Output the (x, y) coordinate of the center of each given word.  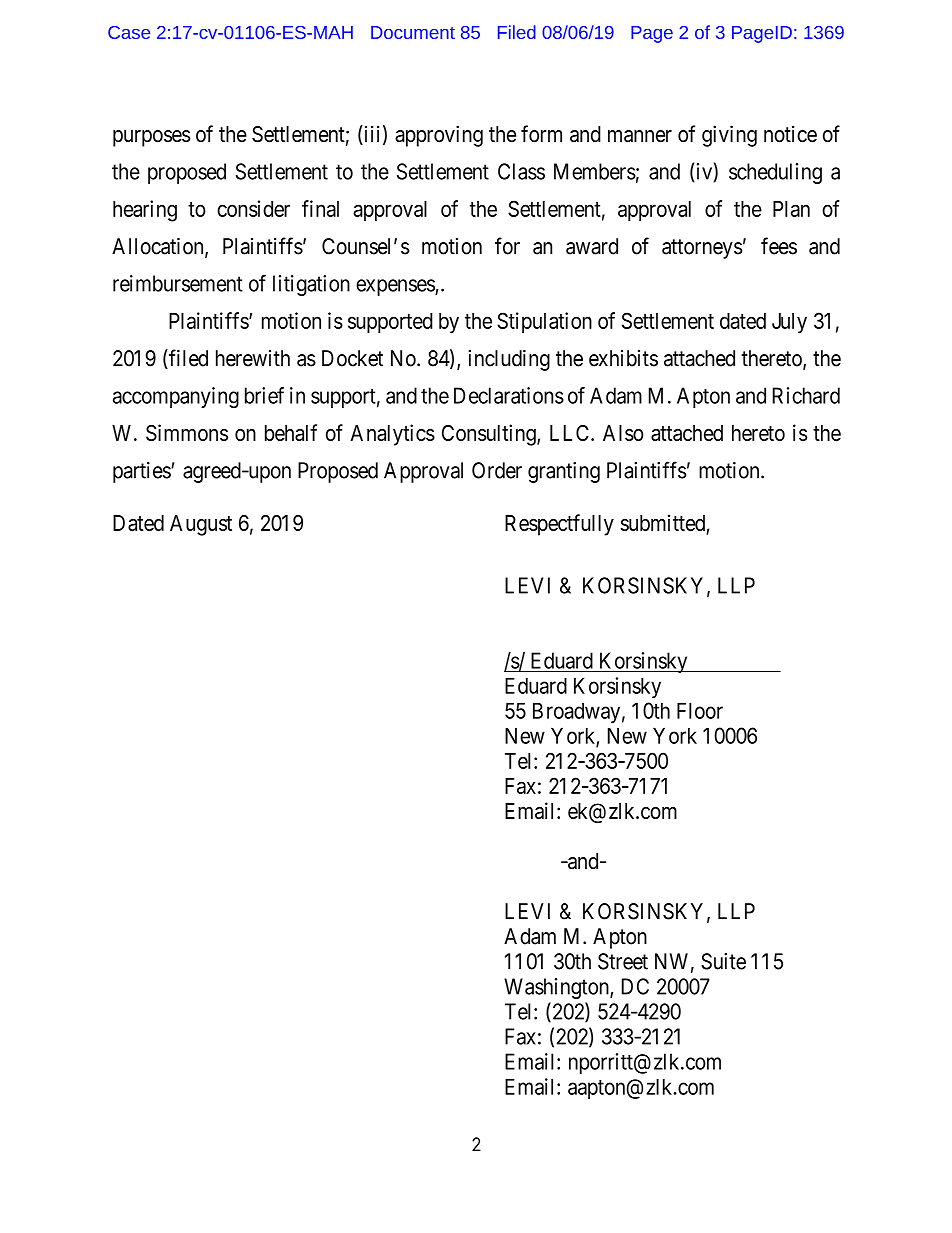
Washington (557, 988)
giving (729, 136)
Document (413, 32)
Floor (700, 710)
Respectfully (559, 525)
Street (623, 961)
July (789, 323)
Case (129, 32)
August (201, 525)
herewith (253, 358)
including (509, 360)
